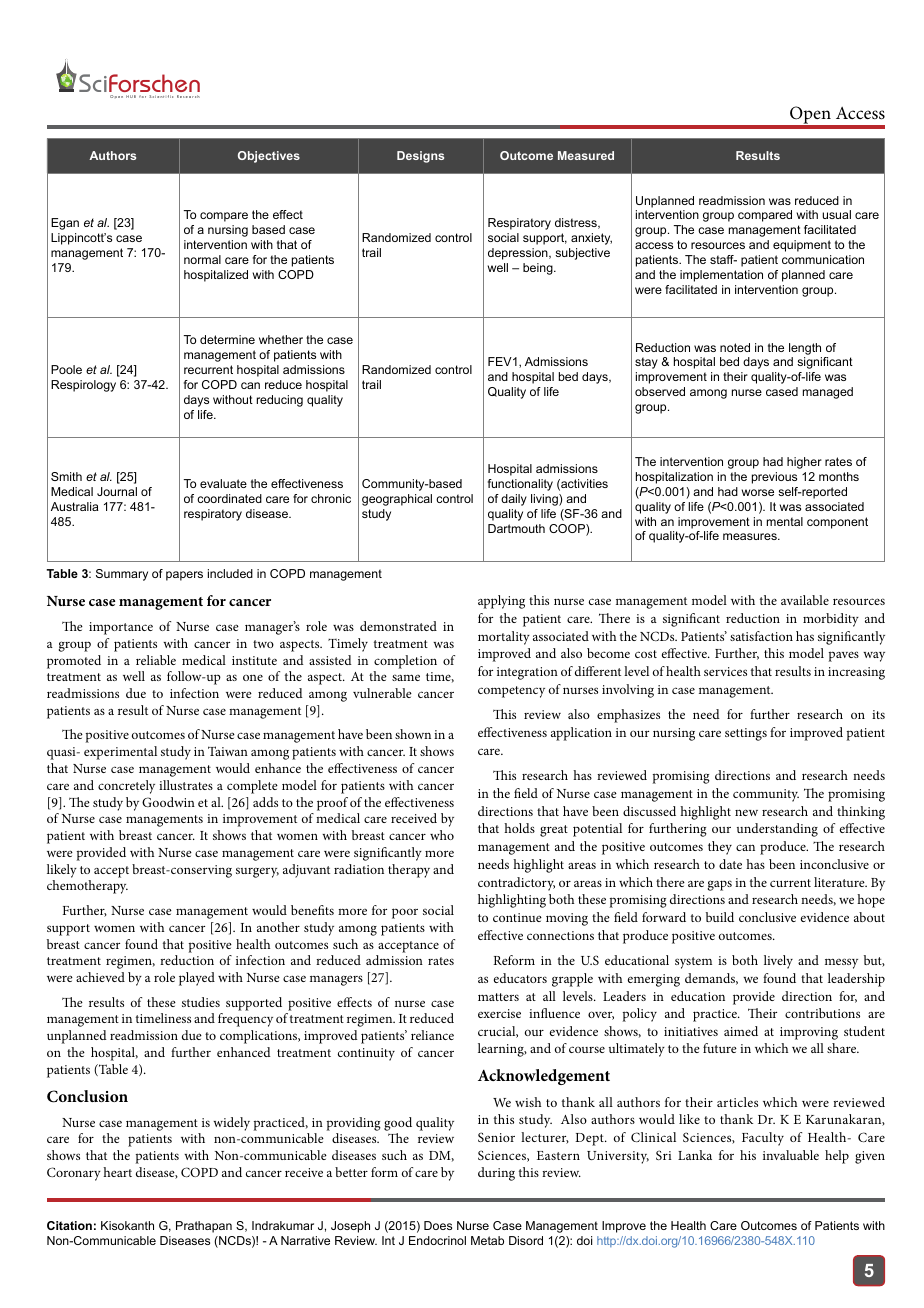  Describe the element at coordinates (836, 214) in the screenshot. I see `usual` at that location.
